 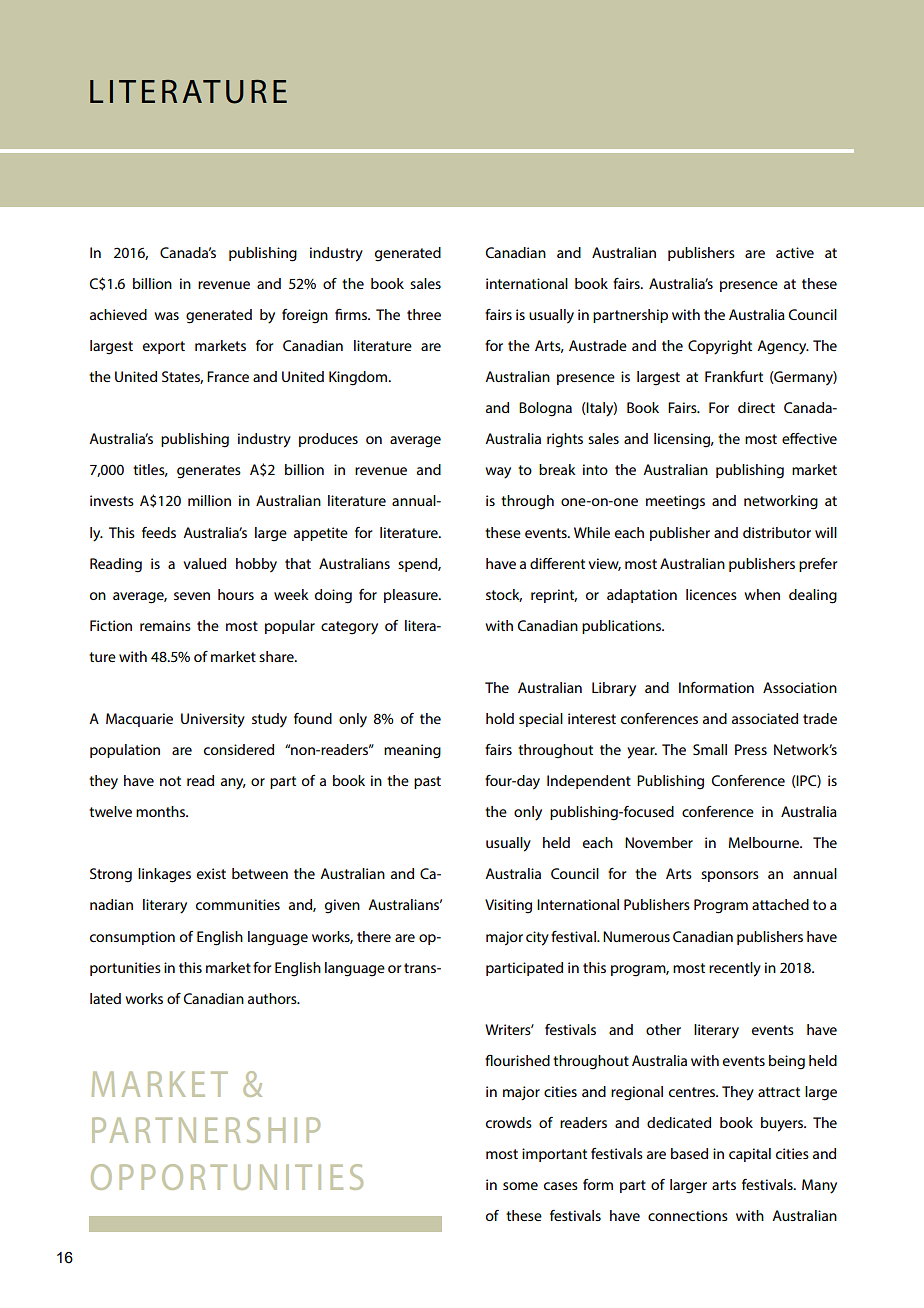 I want to click on active, so click(x=795, y=252).
